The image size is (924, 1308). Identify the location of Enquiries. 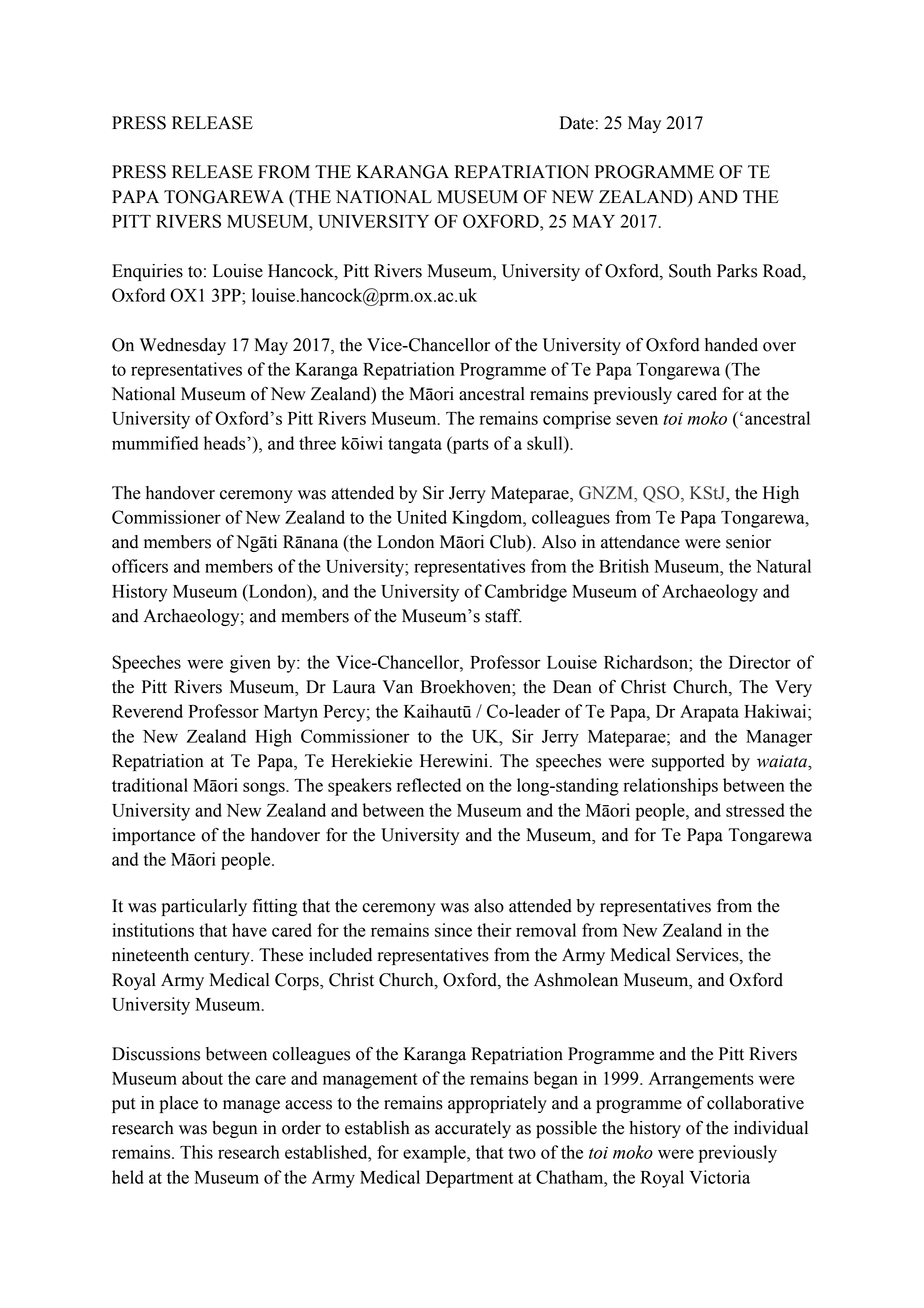
(147, 272).
